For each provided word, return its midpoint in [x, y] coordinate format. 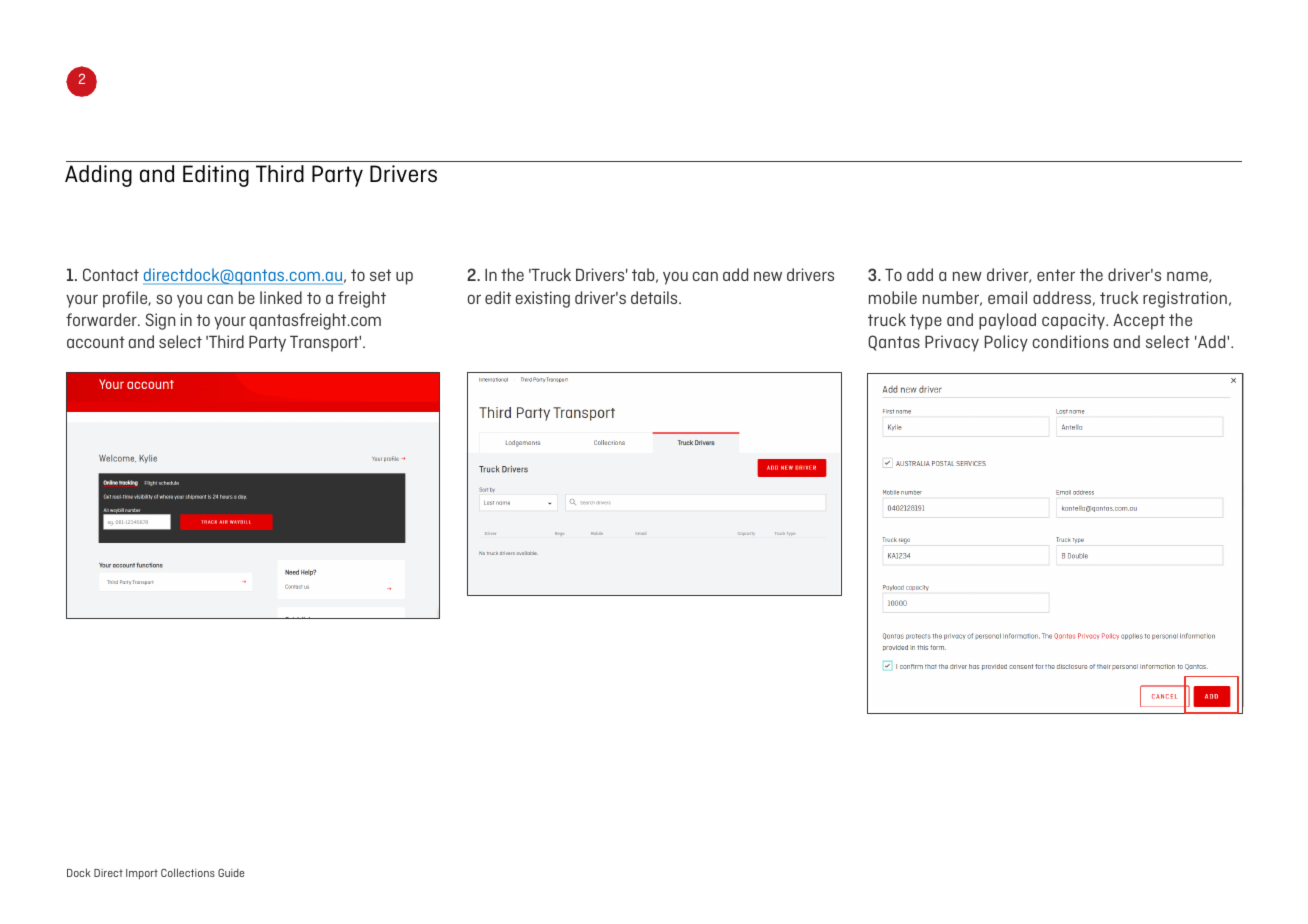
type [926, 322]
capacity [1074, 321]
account [96, 342]
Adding [98, 176]
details [655, 297]
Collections [188, 872]
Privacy [952, 343]
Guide [231, 872]
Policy [1006, 343]
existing [543, 299]
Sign [160, 321]
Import [142, 874]
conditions [1071, 341]
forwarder [102, 319]
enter [1056, 275]
